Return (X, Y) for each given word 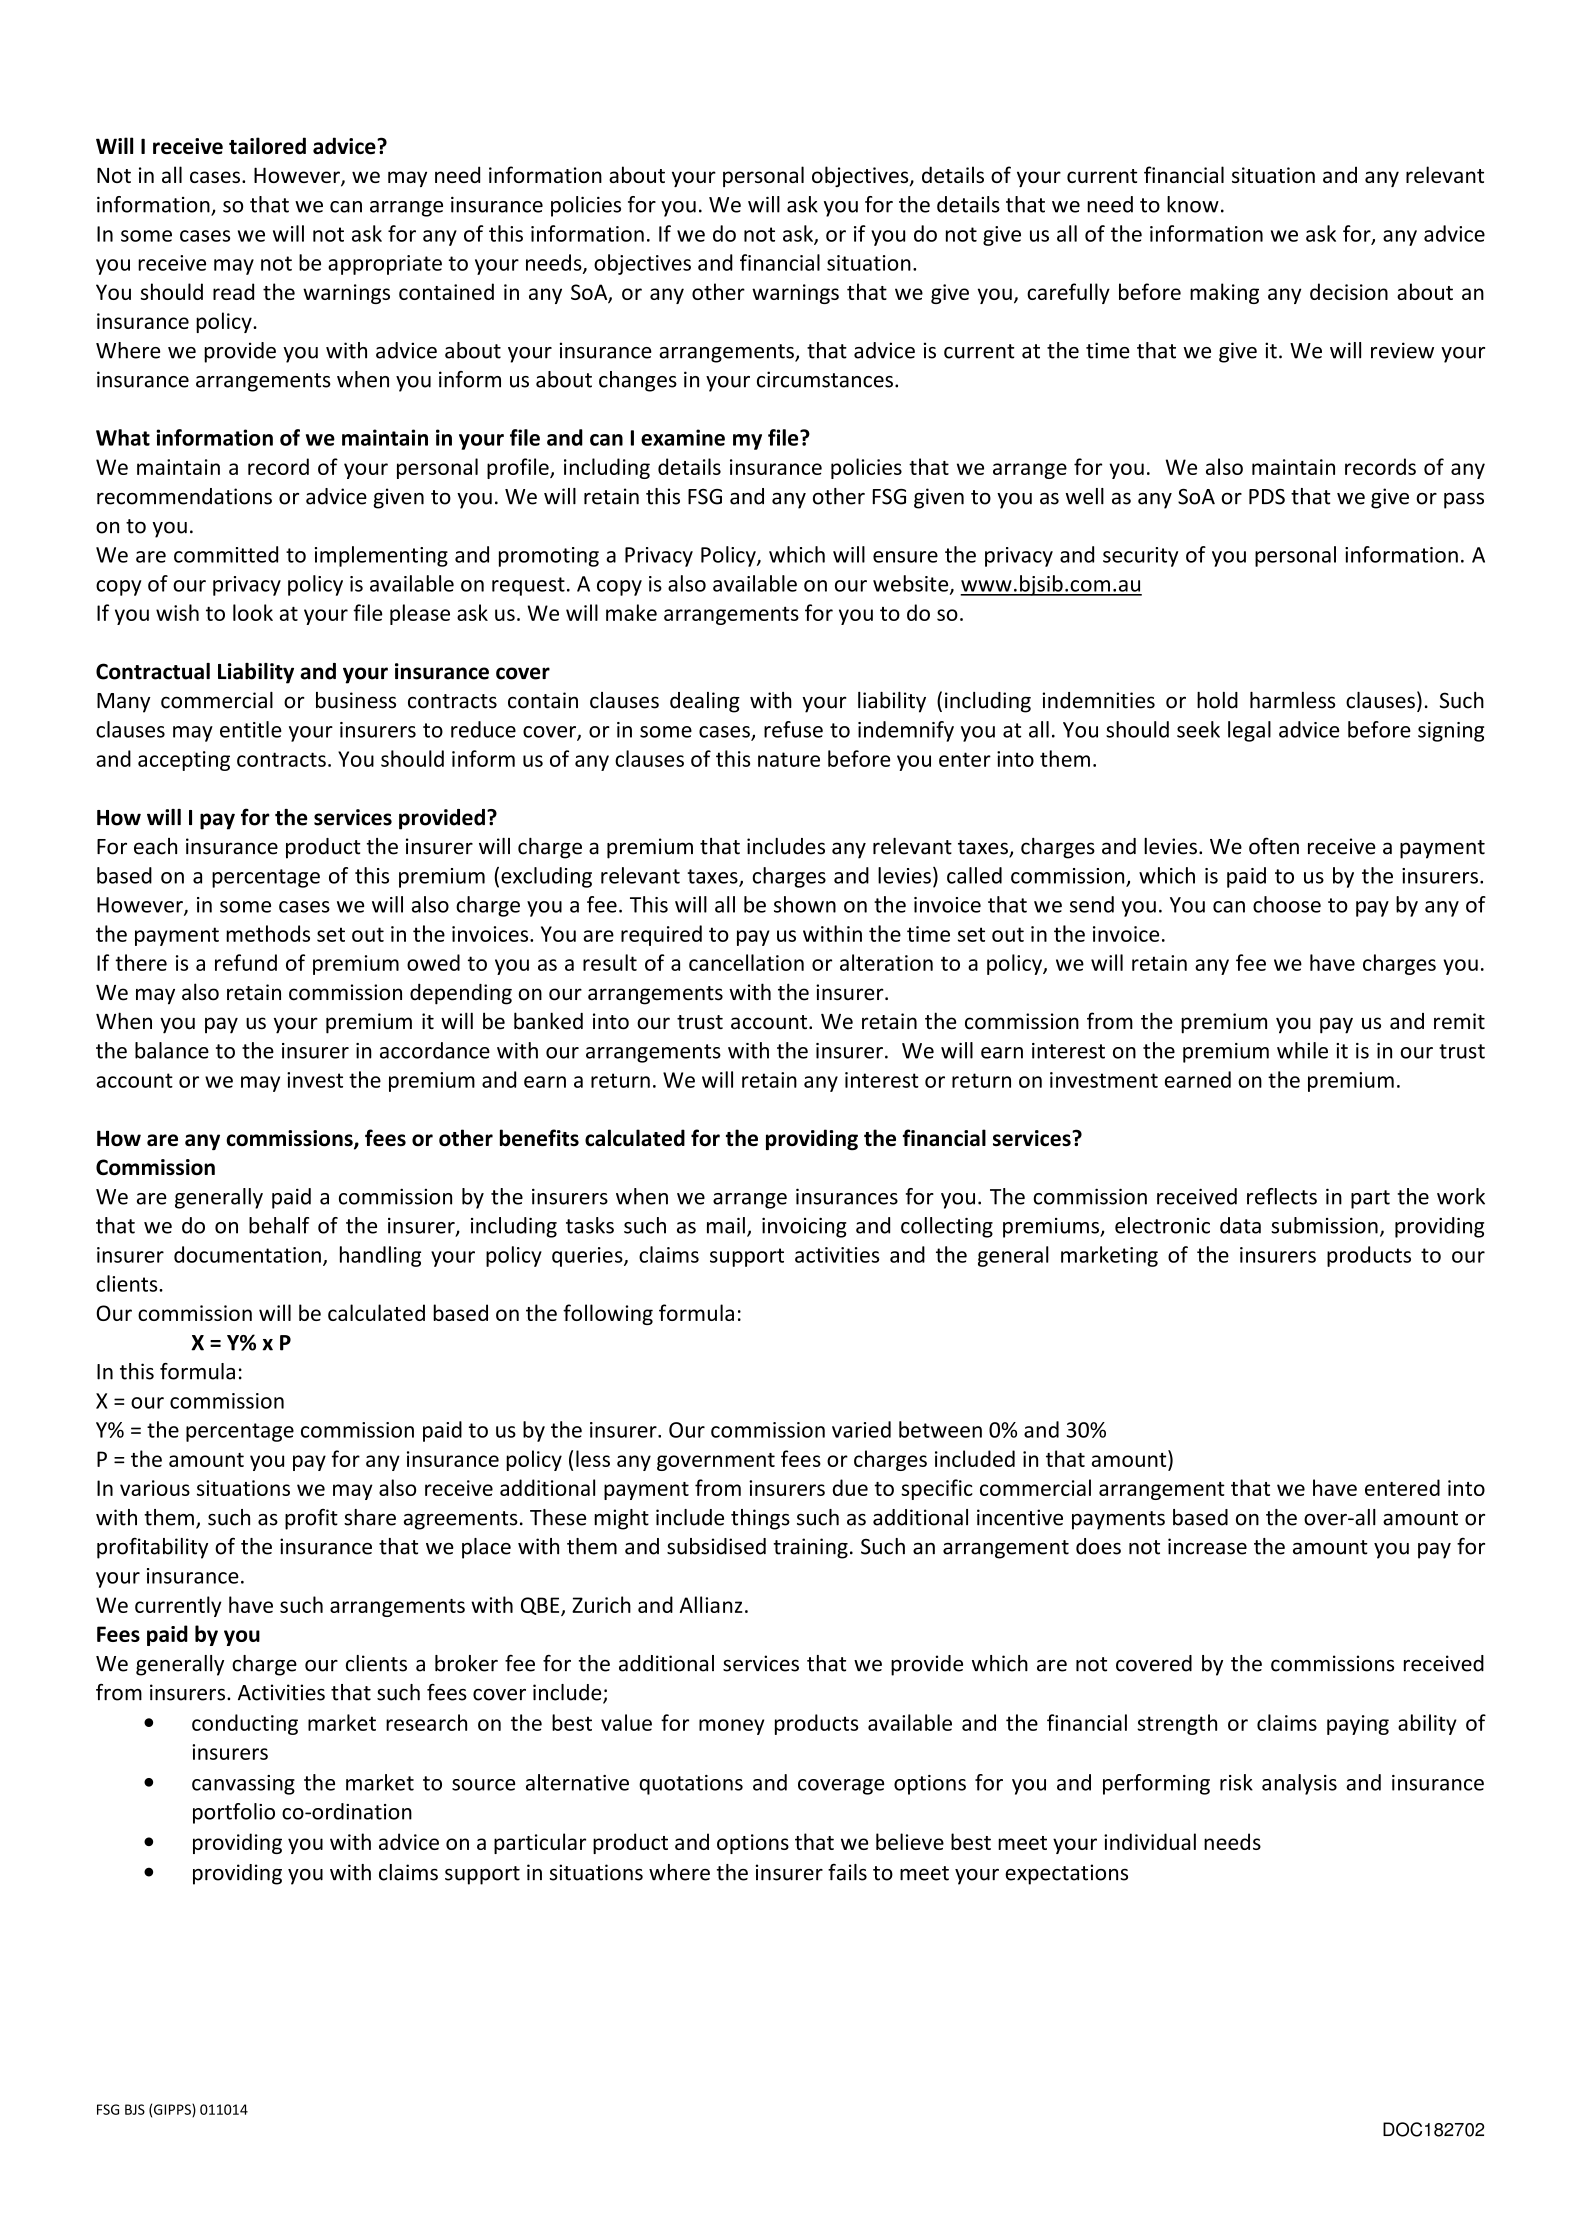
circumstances (825, 379)
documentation (247, 1254)
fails (847, 1872)
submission (1324, 1225)
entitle (251, 729)
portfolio (234, 1813)
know (1193, 204)
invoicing (804, 1227)
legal (1249, 731)
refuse (793, 729)
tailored (267, 146)
